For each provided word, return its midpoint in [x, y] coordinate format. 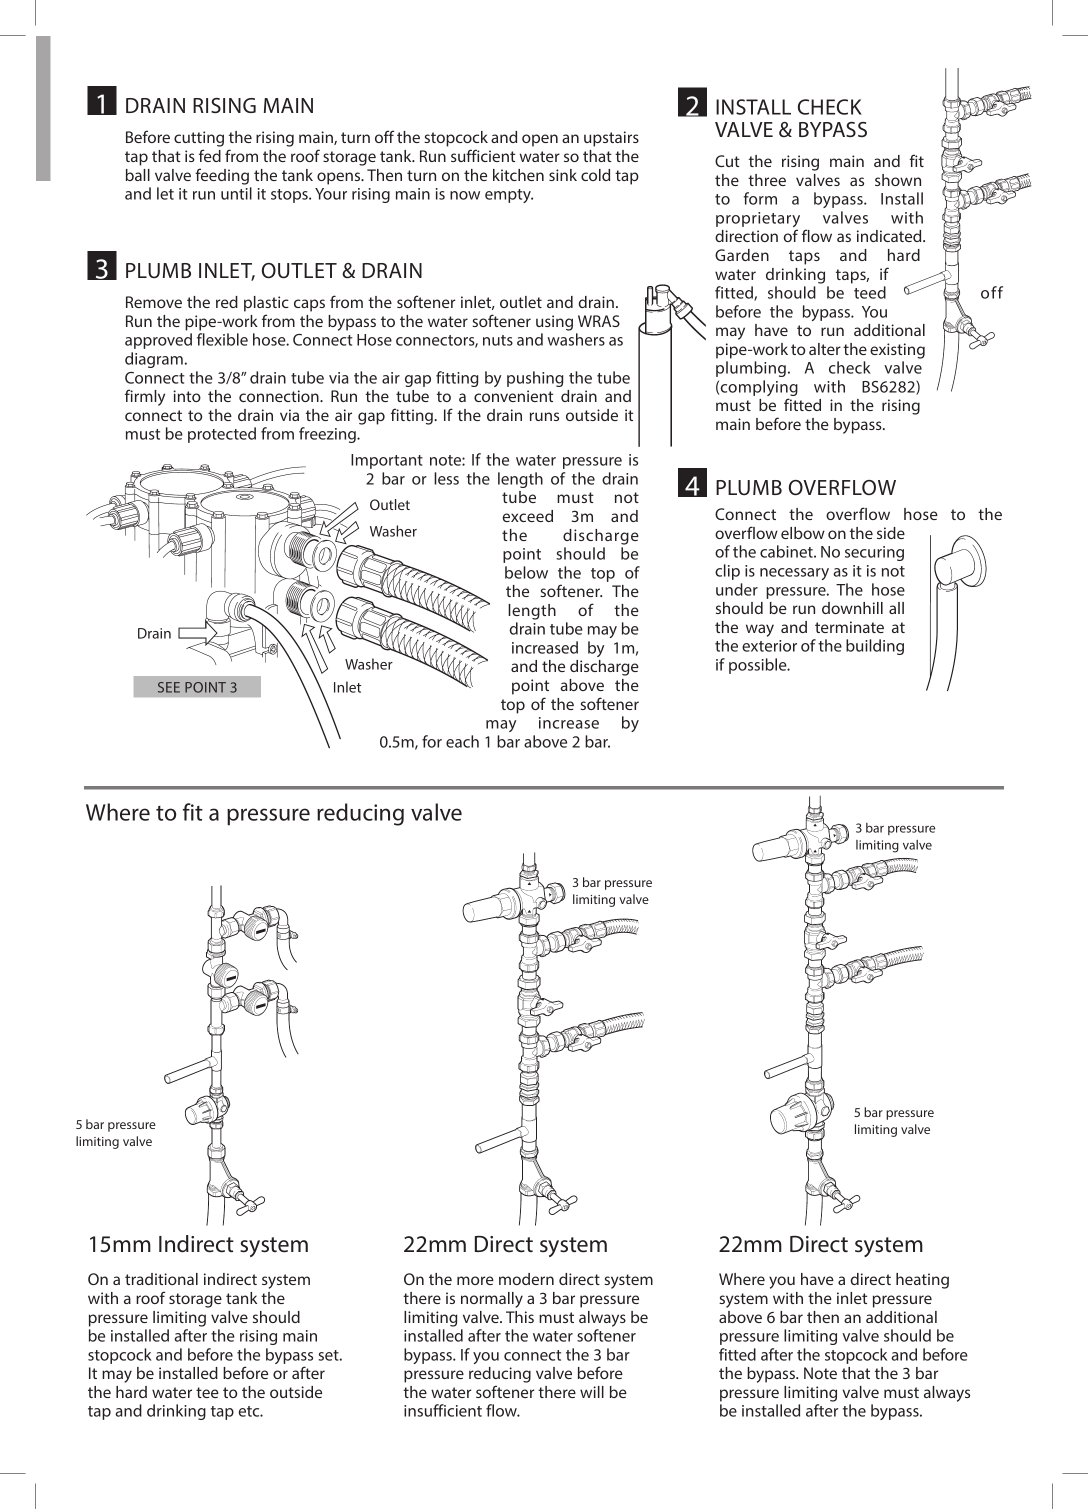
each [462, 741]
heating [922, 1281]
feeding [222, 176]
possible [759, 666]
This [520, 1317]
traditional [161, 1279]
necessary [794, 574]
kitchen [518, 175]
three [767, 180]
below [526, 572]
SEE [169, 687]
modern [526, 1279]
